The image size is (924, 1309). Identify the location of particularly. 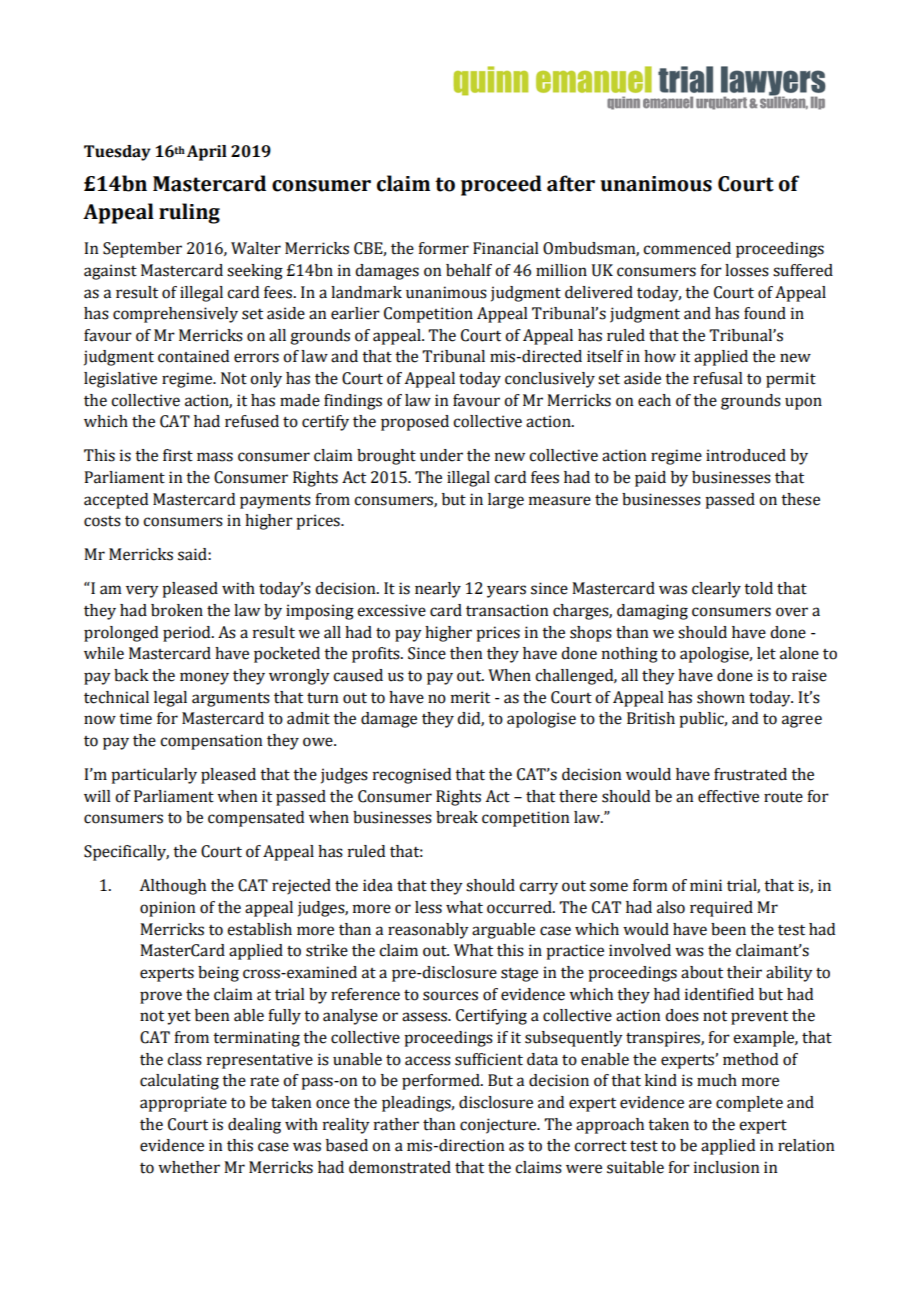
(154, 776).
